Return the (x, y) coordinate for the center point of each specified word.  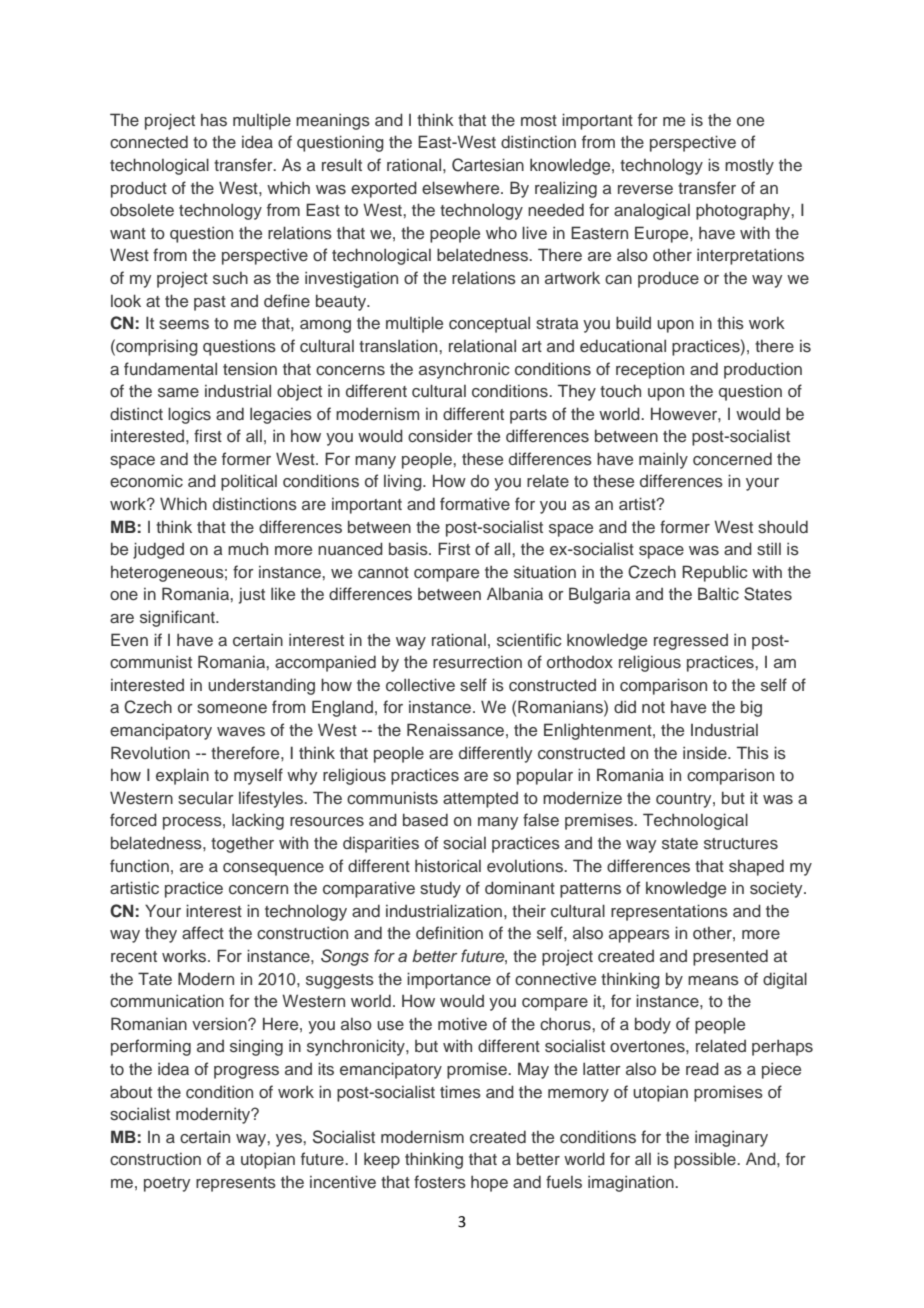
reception (650, 370)
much (248, 548)
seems (184, 325)
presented (730, 957)
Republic (715, 573)
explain (182, 776)
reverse (645, 190)
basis (409, 549)
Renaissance (455, 730)
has (214, 120)
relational (482, 345)
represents (236, 1184)
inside (706, 753)
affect (203, 933)
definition (449, 932)
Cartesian (488, 165)
